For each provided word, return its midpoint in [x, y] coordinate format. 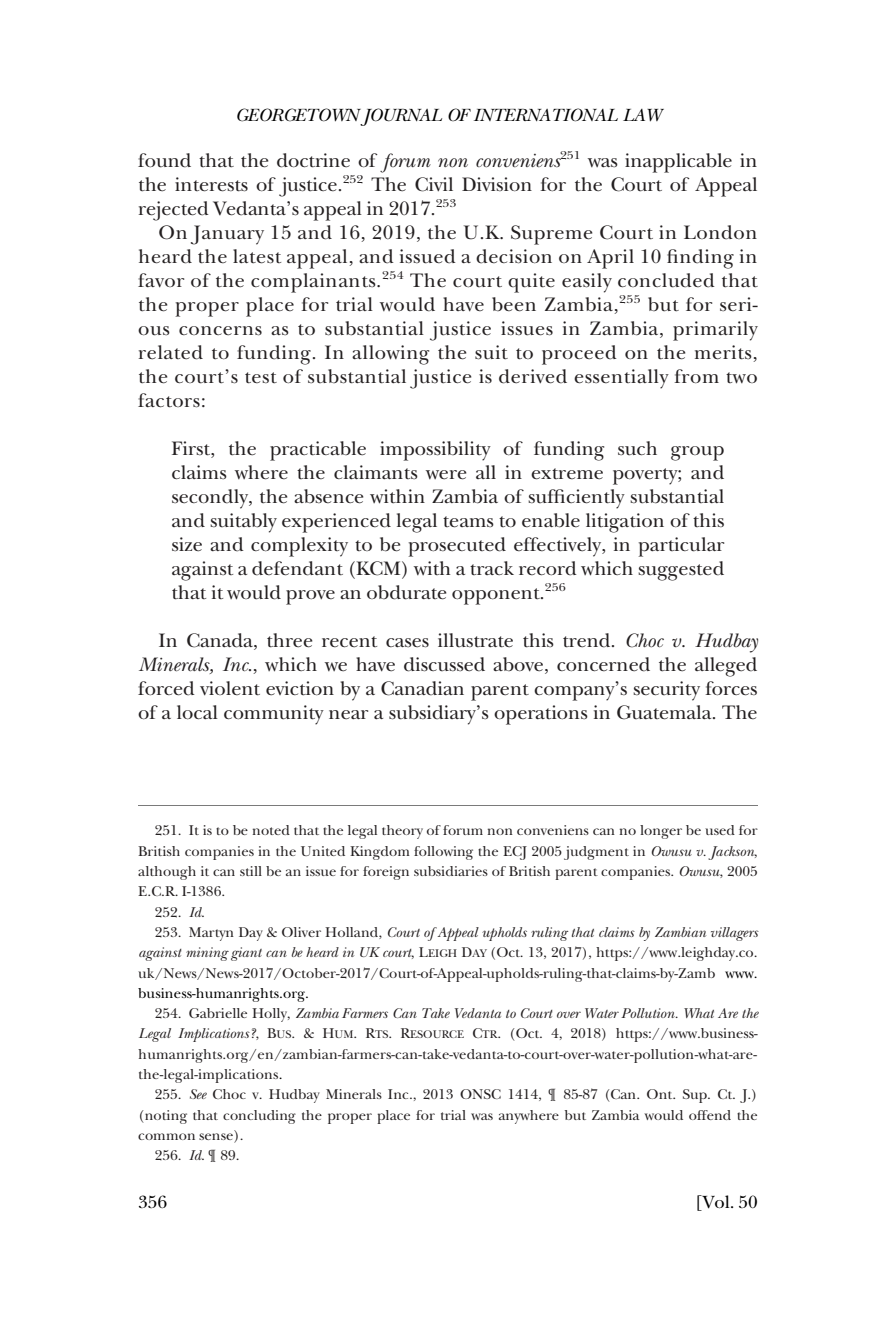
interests [211, 184]
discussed [444, 664]
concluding [259, 1117]
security [666, 691]
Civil [434, 184]
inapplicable [678, 163]
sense [217, 1138]
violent [230, 688]
